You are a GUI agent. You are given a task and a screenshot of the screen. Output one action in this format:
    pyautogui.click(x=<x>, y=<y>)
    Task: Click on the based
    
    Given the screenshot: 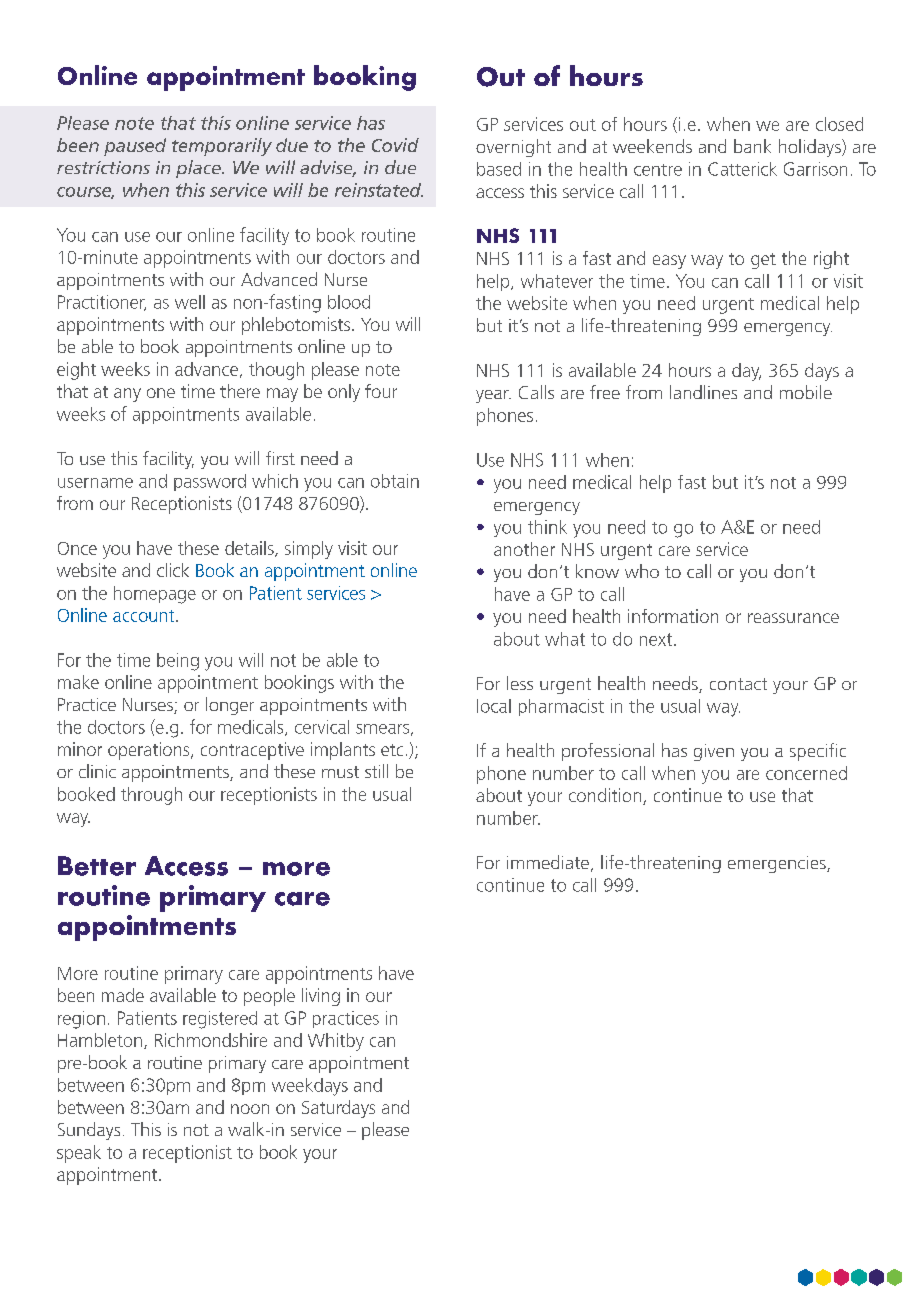 What is the action you would take?
    pyautogui.click(x=499, y=169)
